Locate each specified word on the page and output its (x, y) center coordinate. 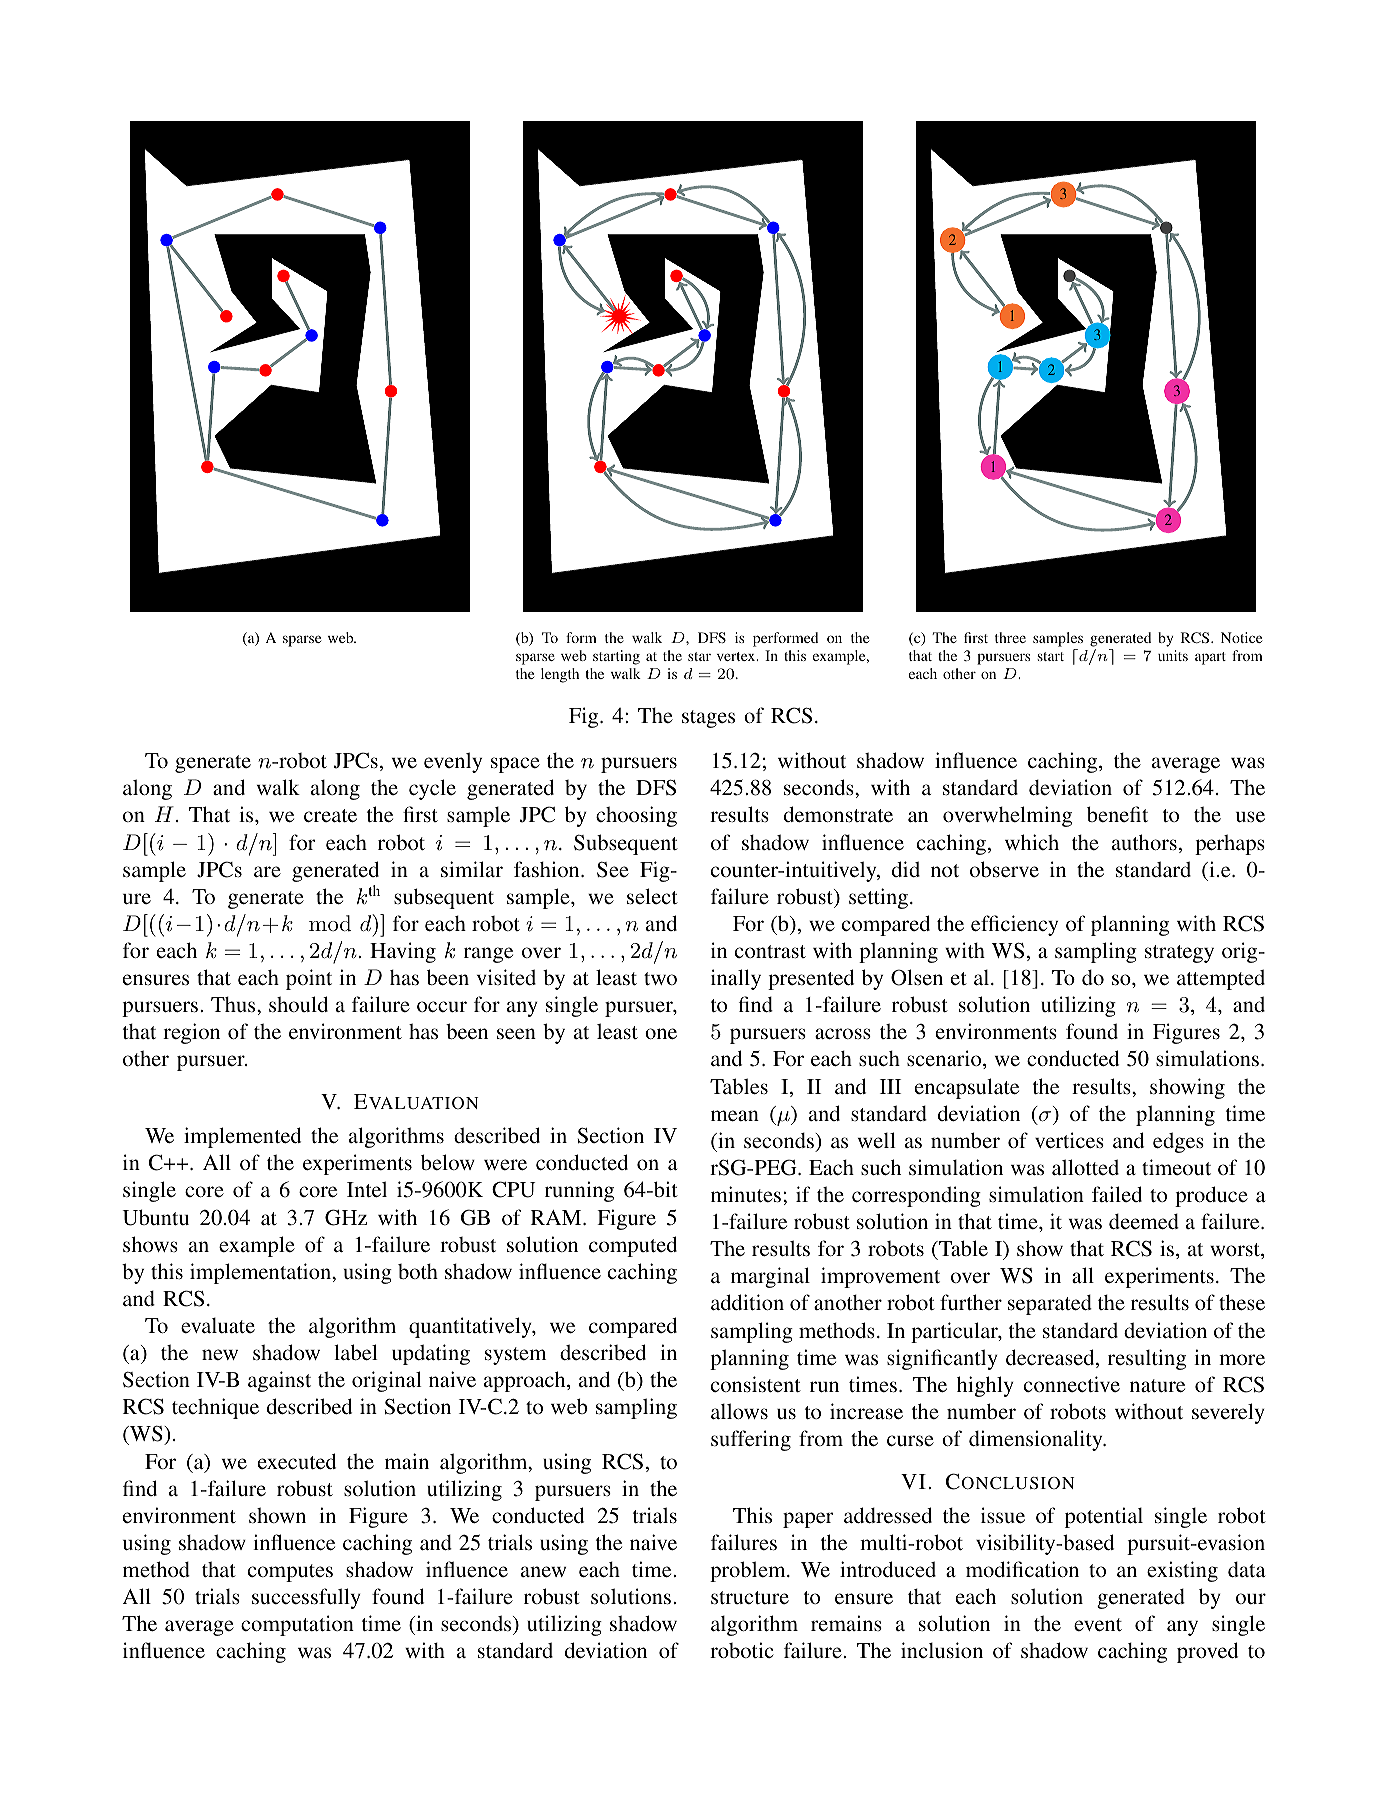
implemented (242, 1137)
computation (297, 1625)
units (1173, 655)
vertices (1069, 1140)
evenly (453, 762)
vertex (737, 656)
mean (735, 1115)
